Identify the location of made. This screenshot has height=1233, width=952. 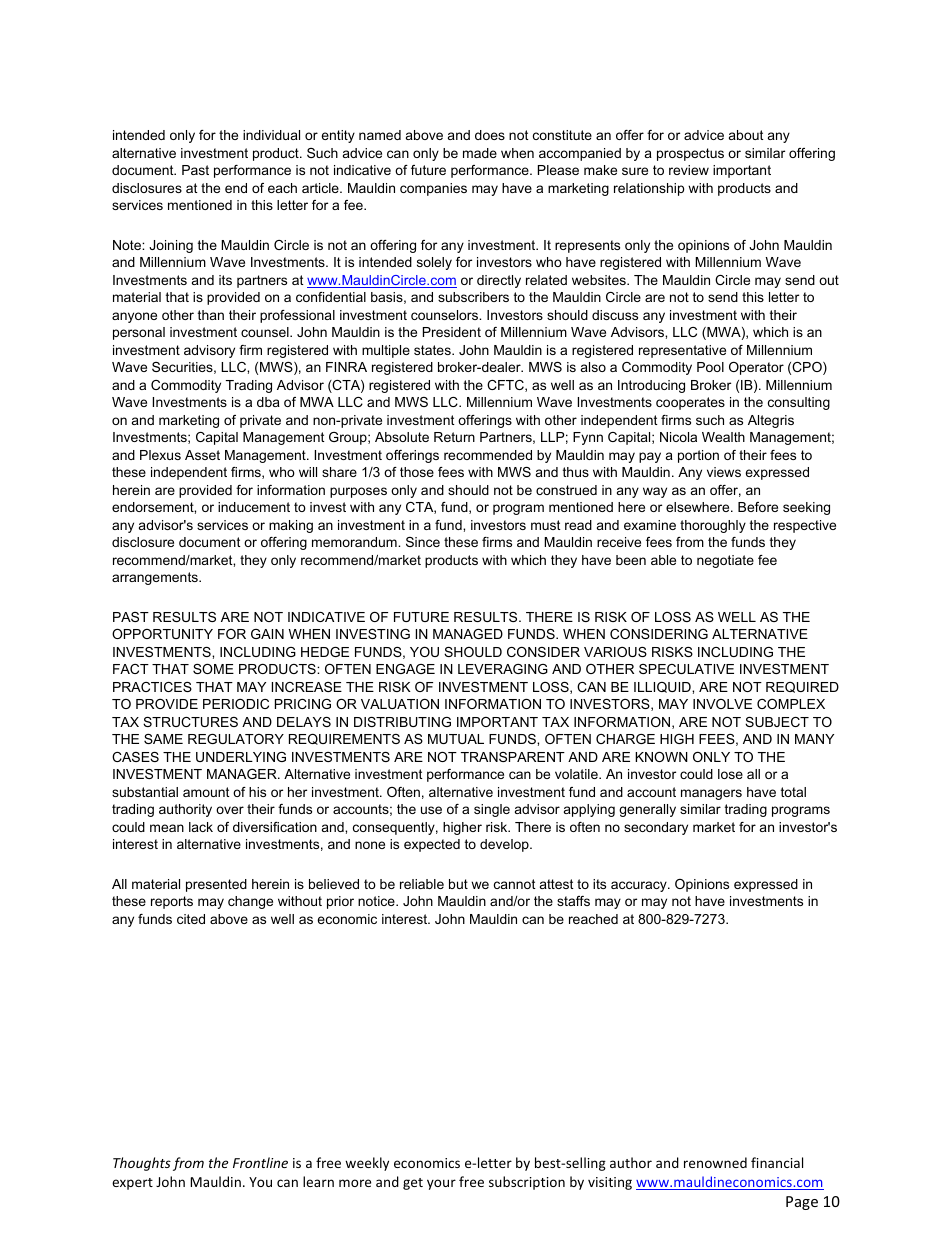
(480, 153).
